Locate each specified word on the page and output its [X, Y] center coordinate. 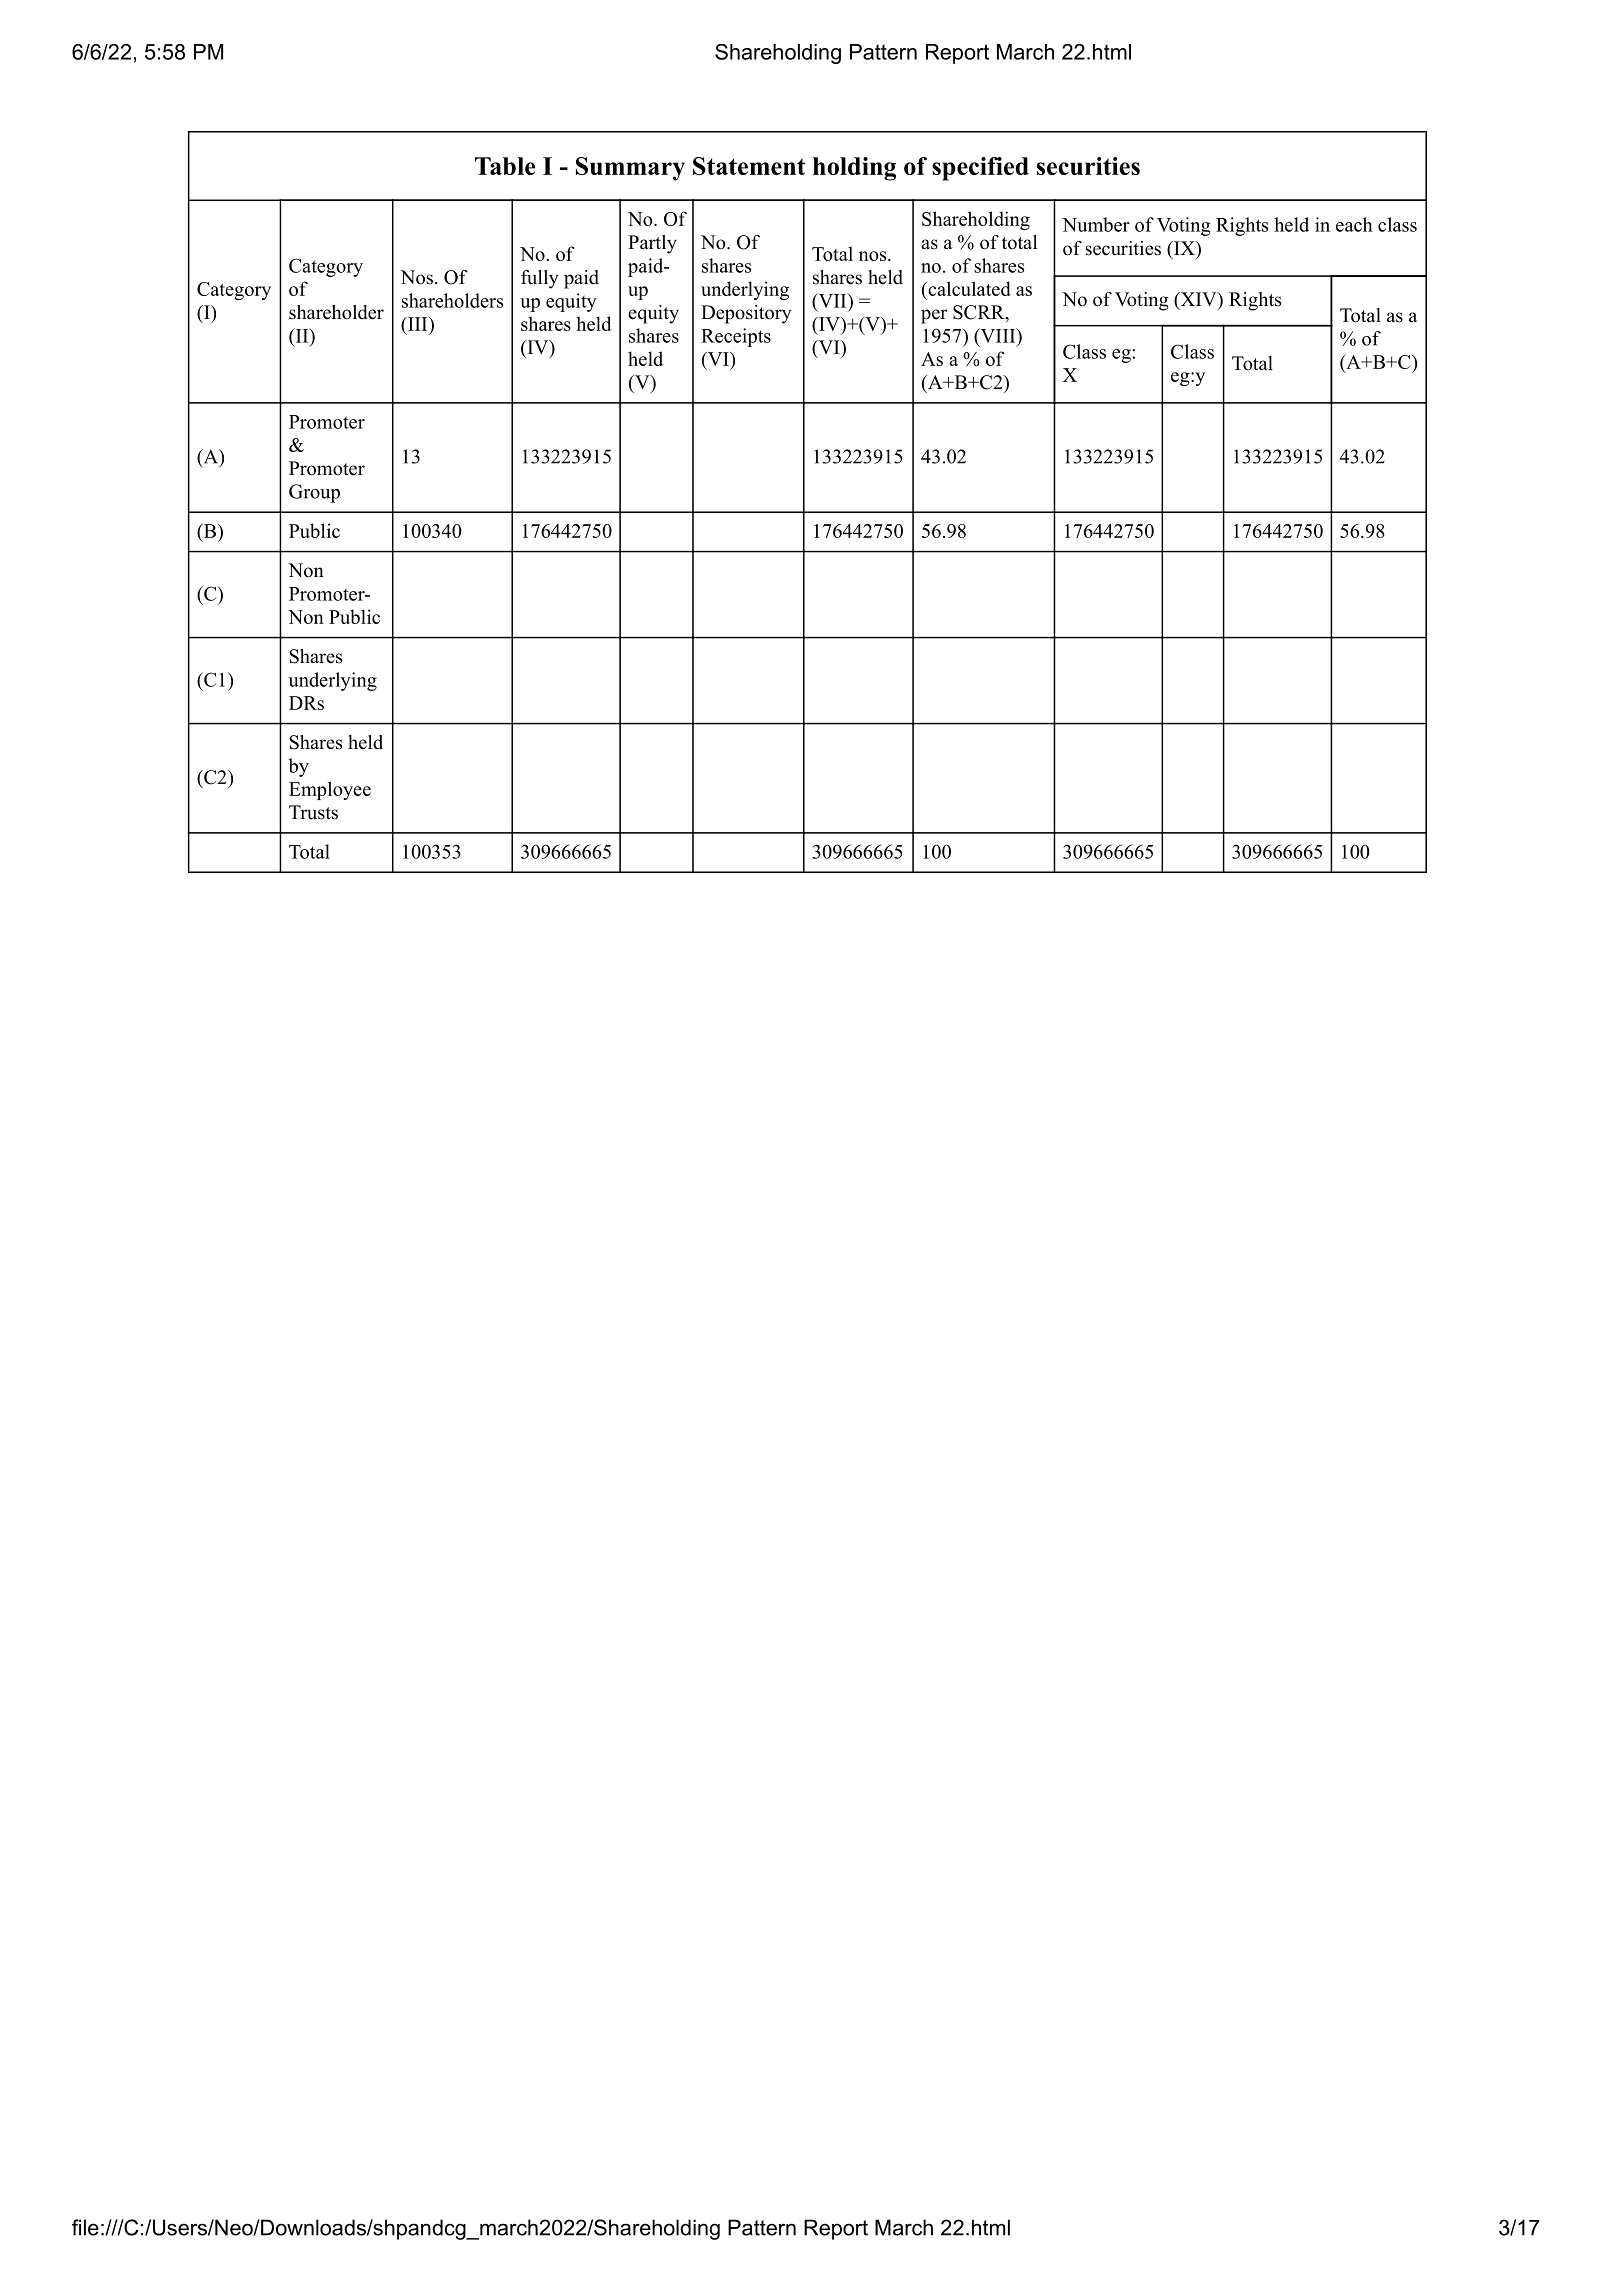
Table [505, 166]
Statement [749, 166]
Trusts [313, 812]
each [1354, 224]
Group [314, 493]
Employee [330, 790]
